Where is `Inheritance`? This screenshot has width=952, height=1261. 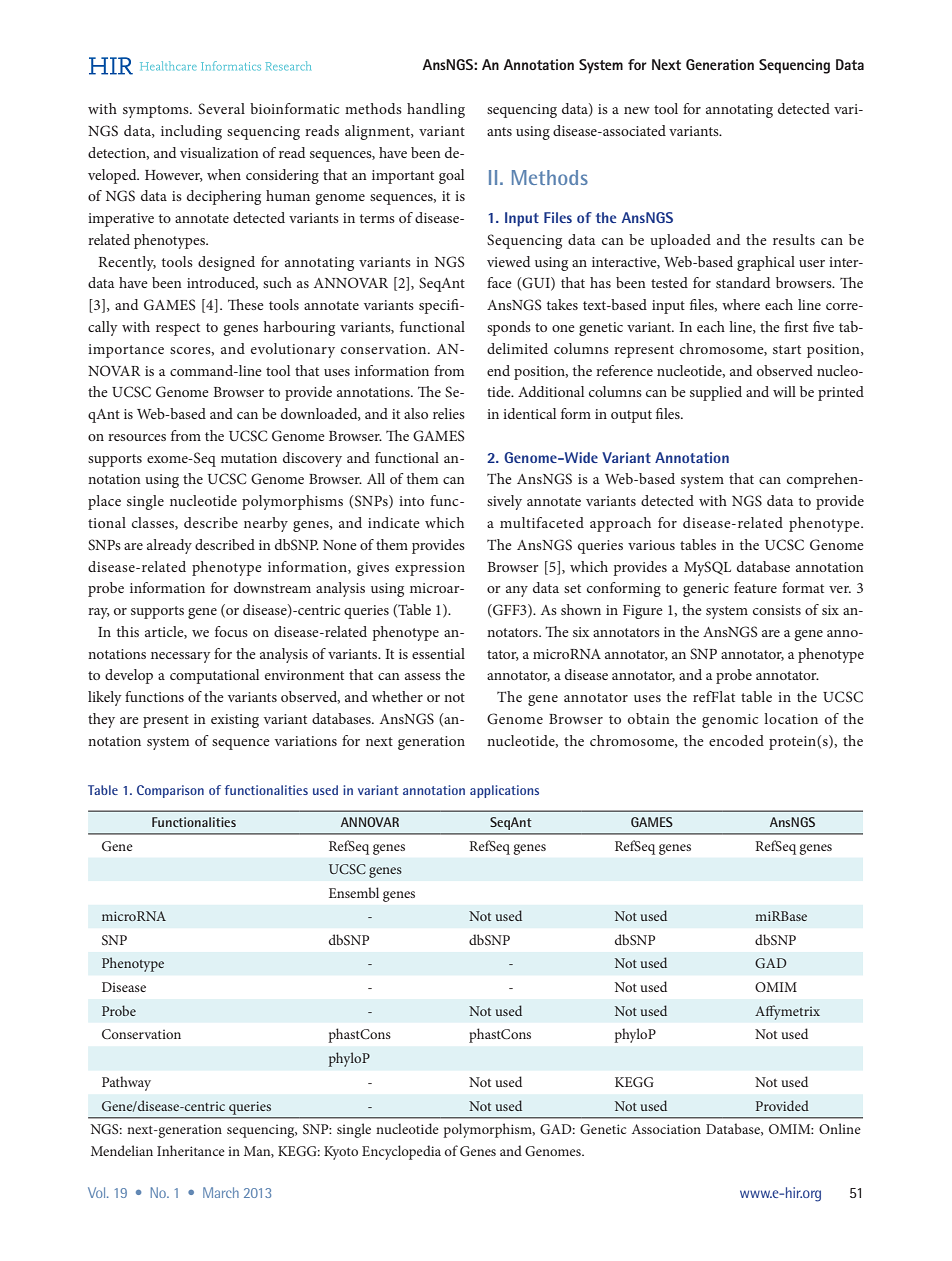
Inheritance is located at coordinates (191, 1150).
